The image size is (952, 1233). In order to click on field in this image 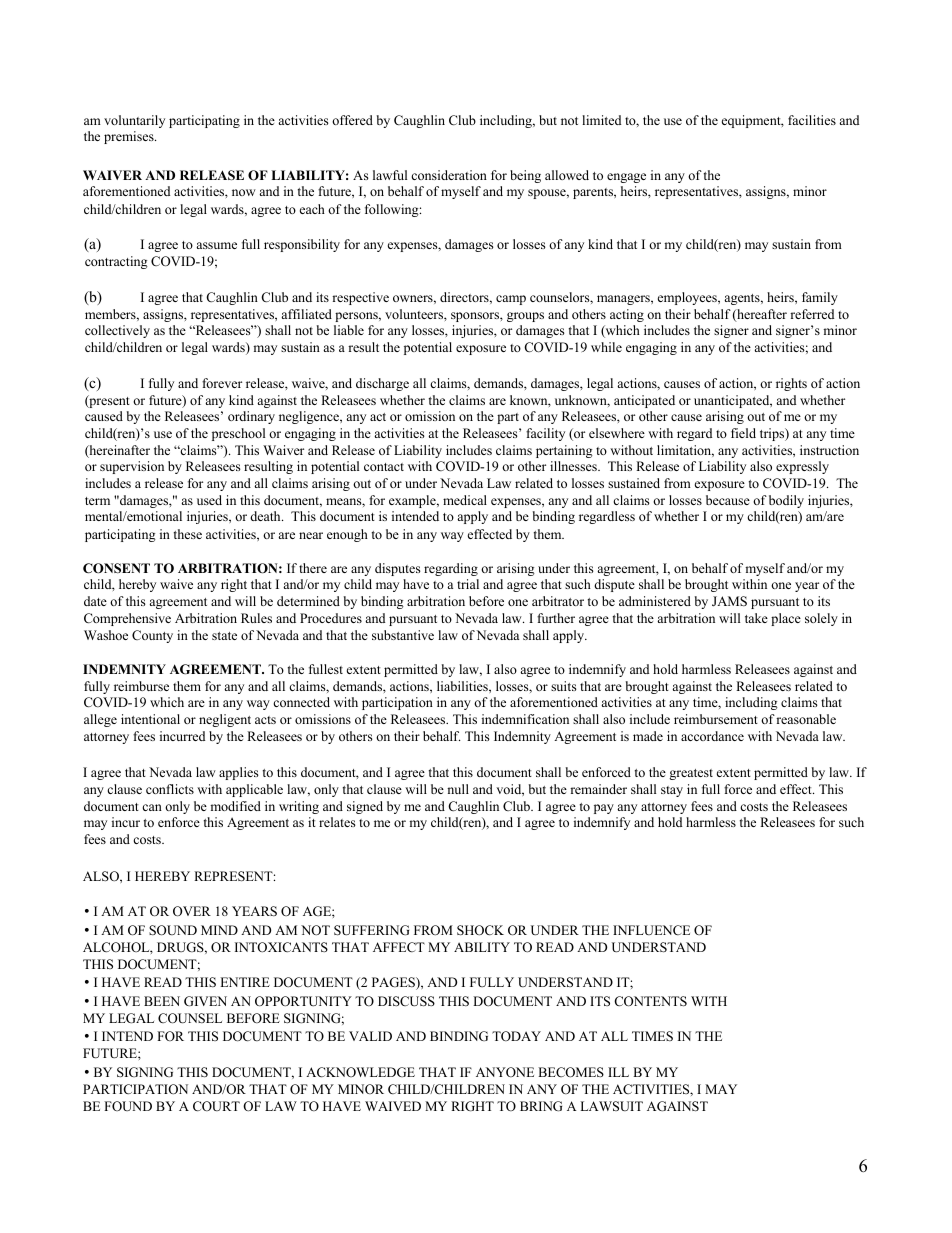, I will do `click(743, 433)`.
